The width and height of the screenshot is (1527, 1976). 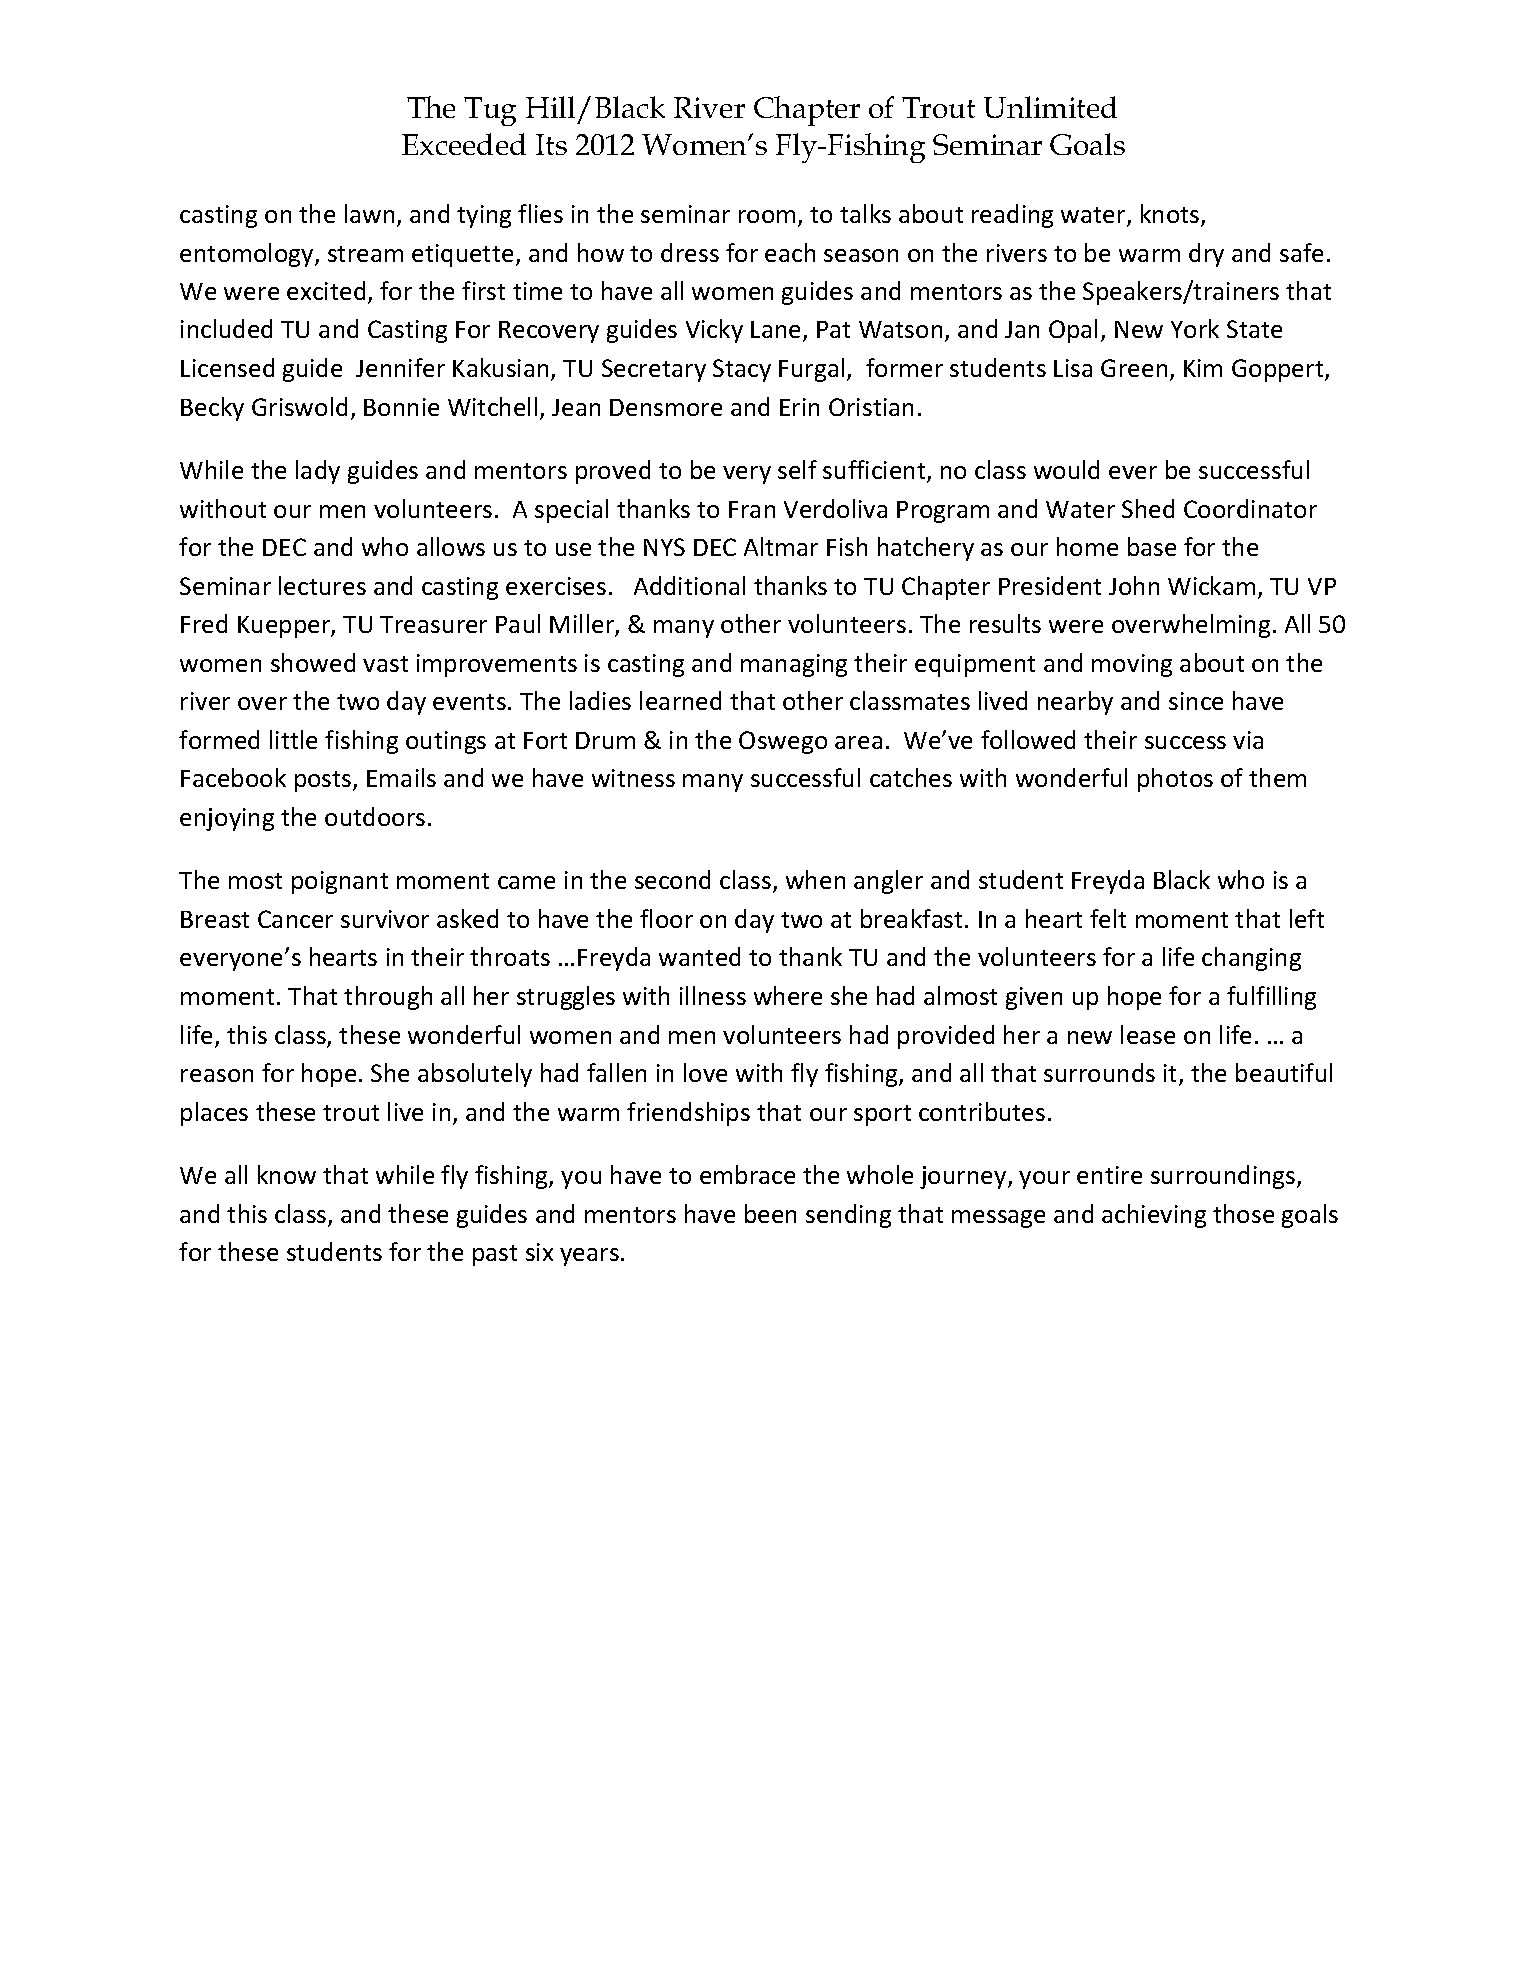 What do you see at coordinates (767, 216) in the screenshot?
I see `room` at bounding box center [767, 216].
